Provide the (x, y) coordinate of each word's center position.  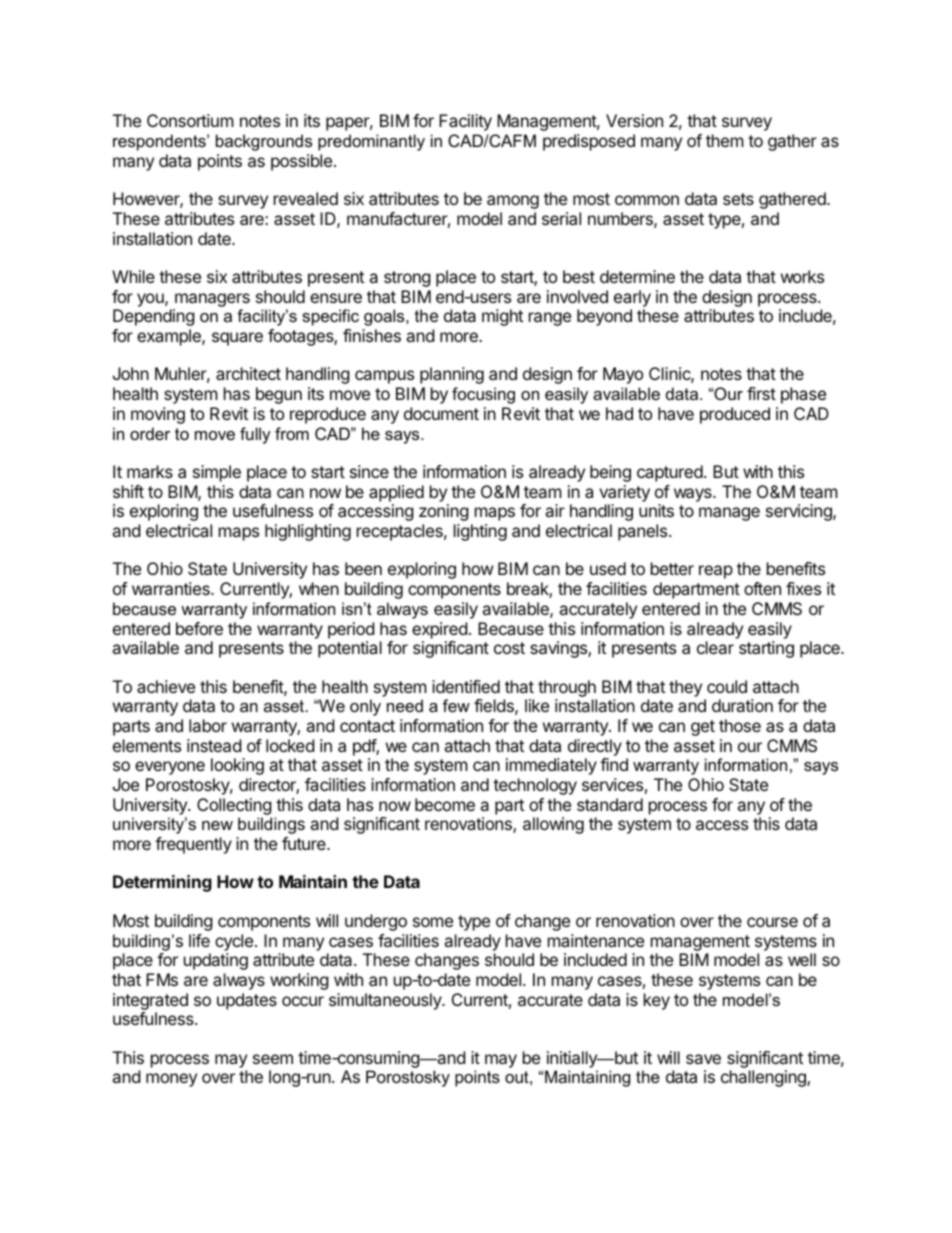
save (703, 1059)
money (171, 1080)
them (725, 140)
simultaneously (386, 1001)
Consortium (190, 120)
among (513, 202)
